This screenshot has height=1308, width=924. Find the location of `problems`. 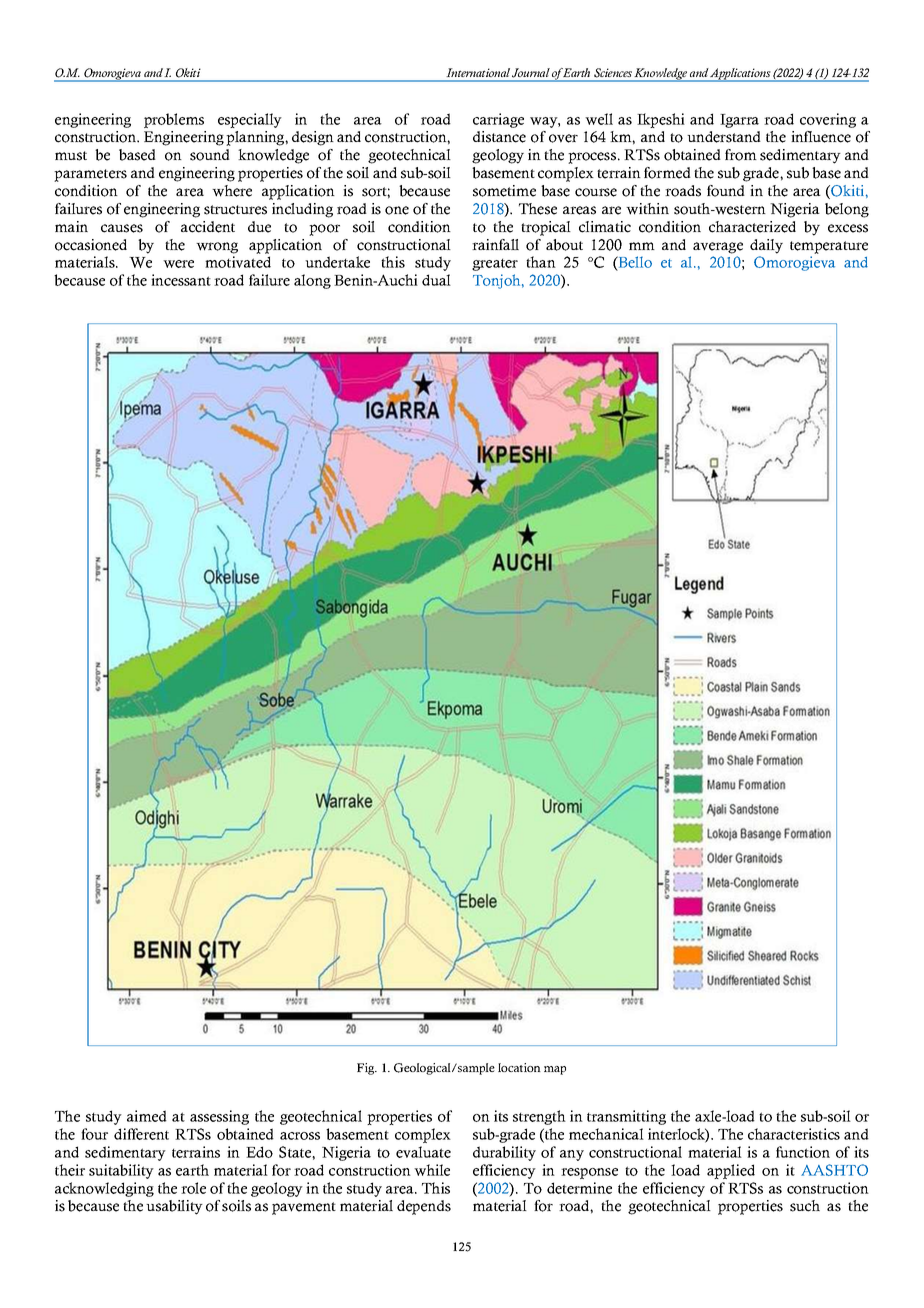

problems is located at coordinates (174, 120).
